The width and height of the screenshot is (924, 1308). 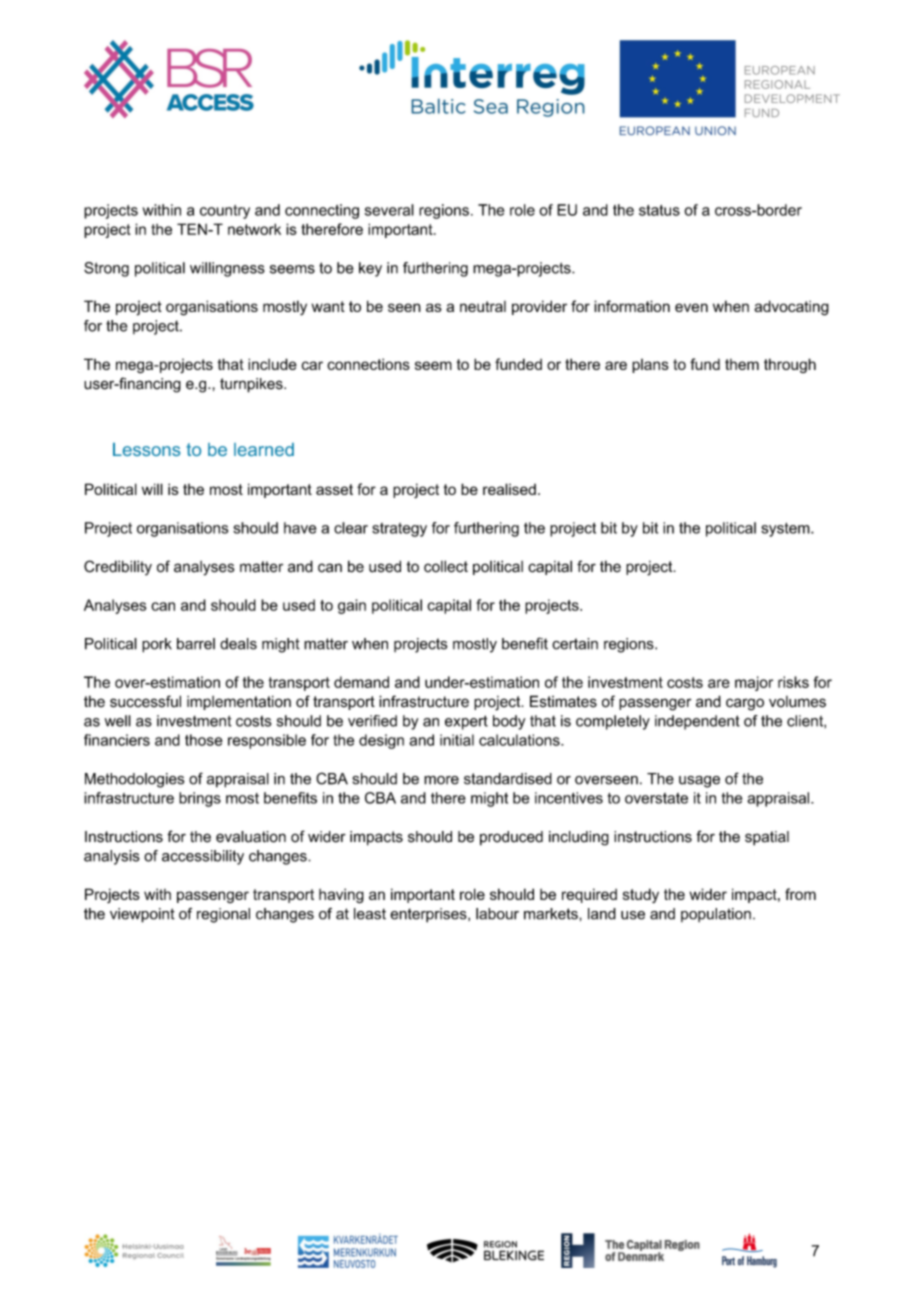 I want to click on include, so click(x=272, y=364).
